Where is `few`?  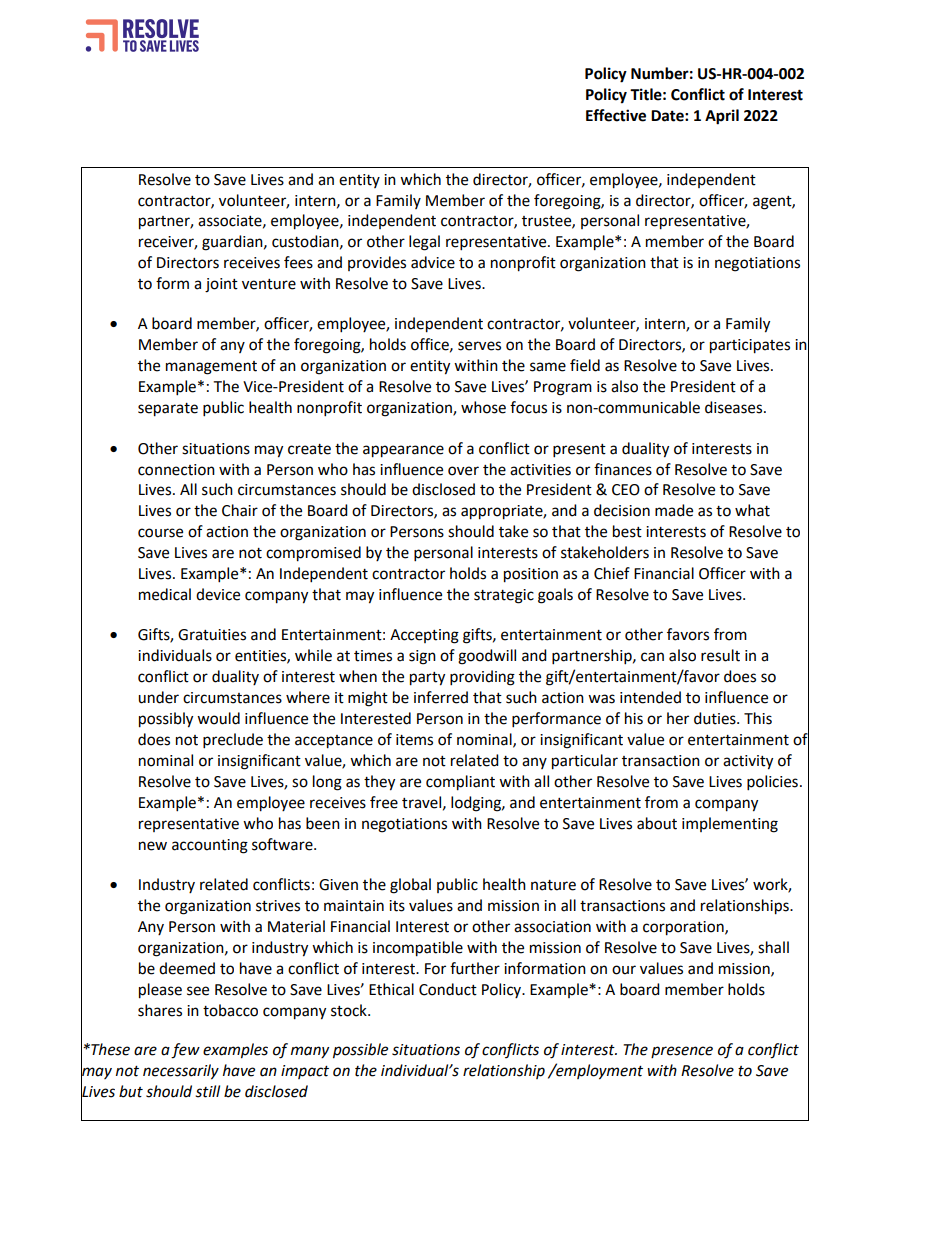
few is located at coordinates (185, 1051).
